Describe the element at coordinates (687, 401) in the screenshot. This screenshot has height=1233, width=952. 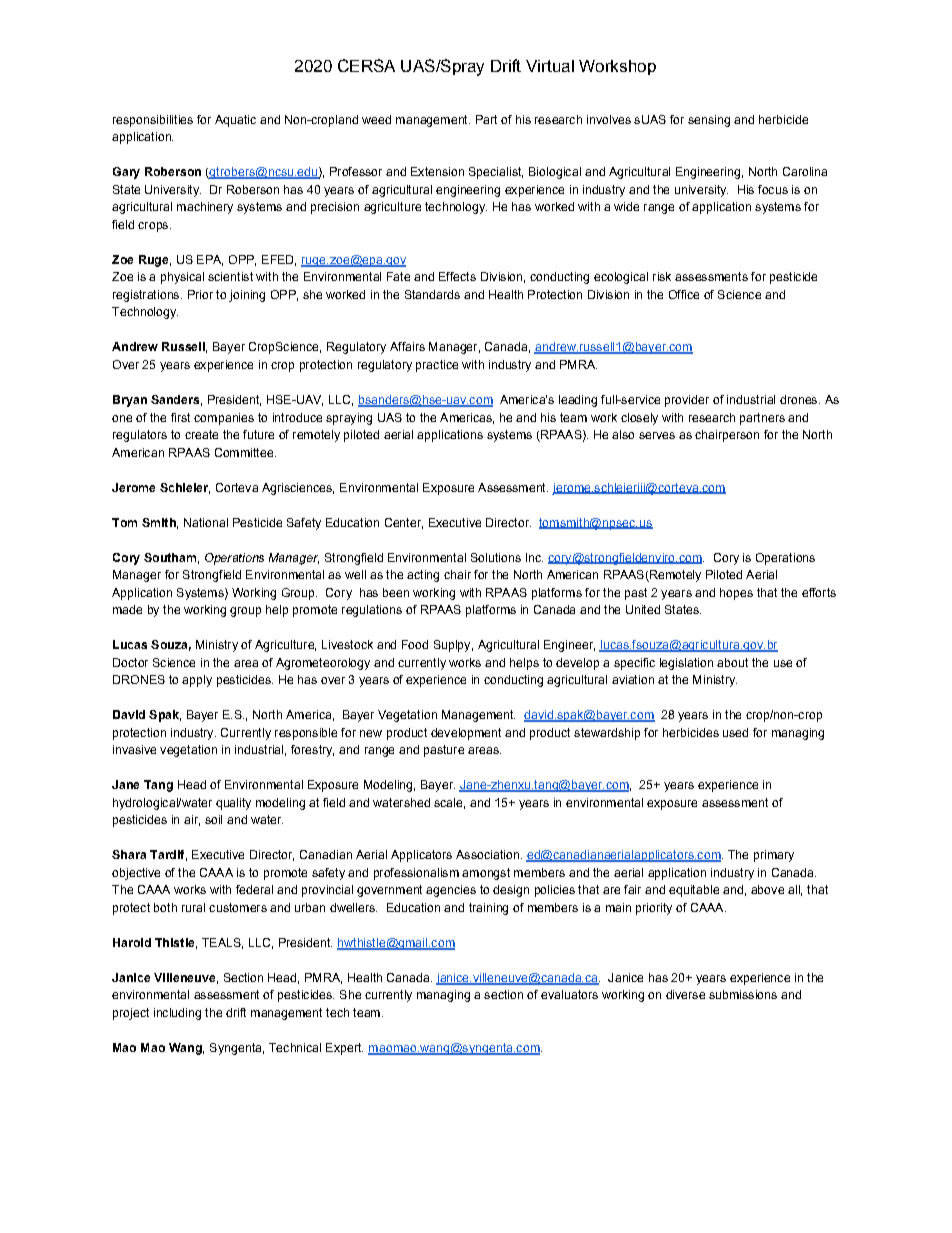
I see `provider` at that location.
